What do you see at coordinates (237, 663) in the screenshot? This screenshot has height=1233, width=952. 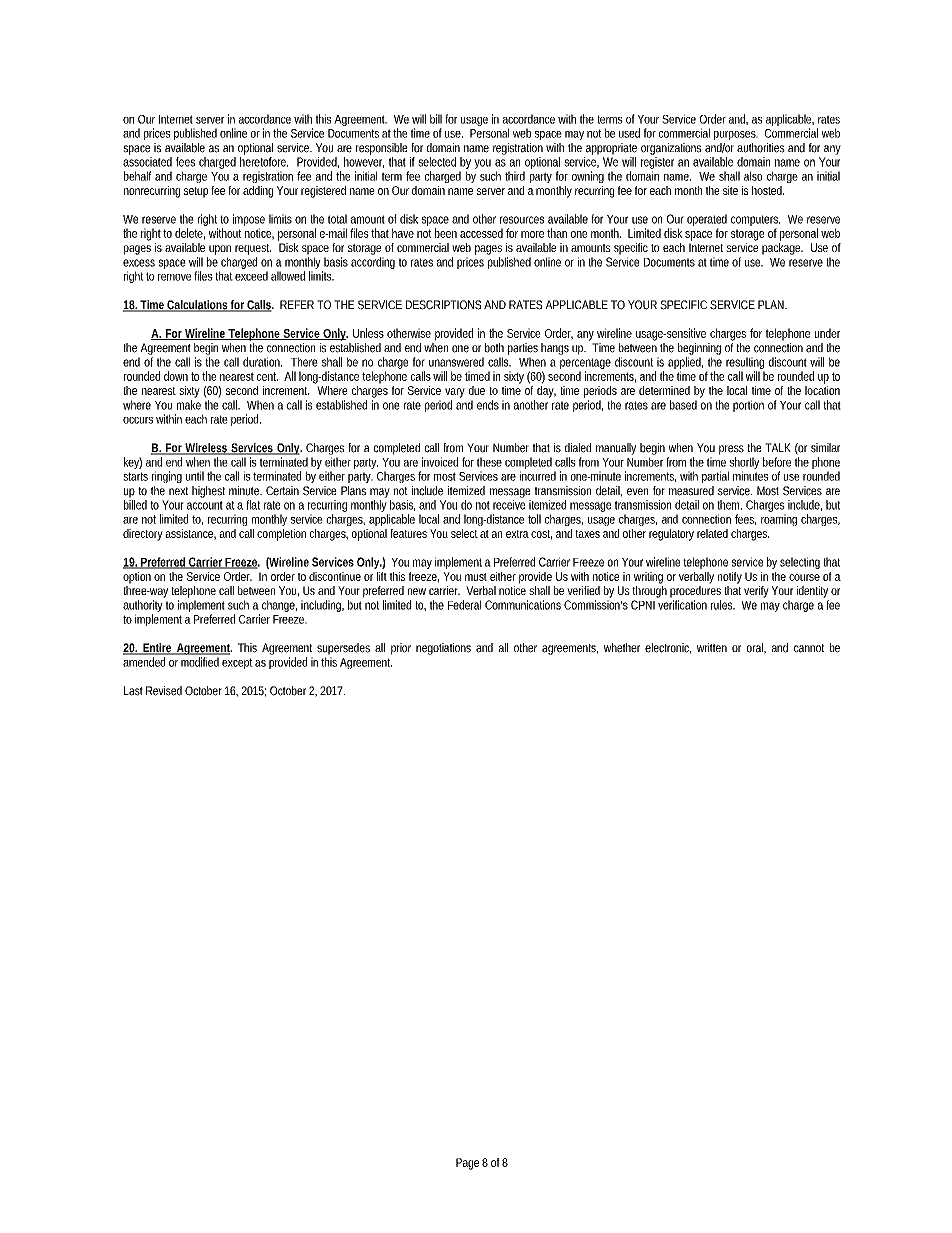 I see `except` at bounding box center [237, 663].
